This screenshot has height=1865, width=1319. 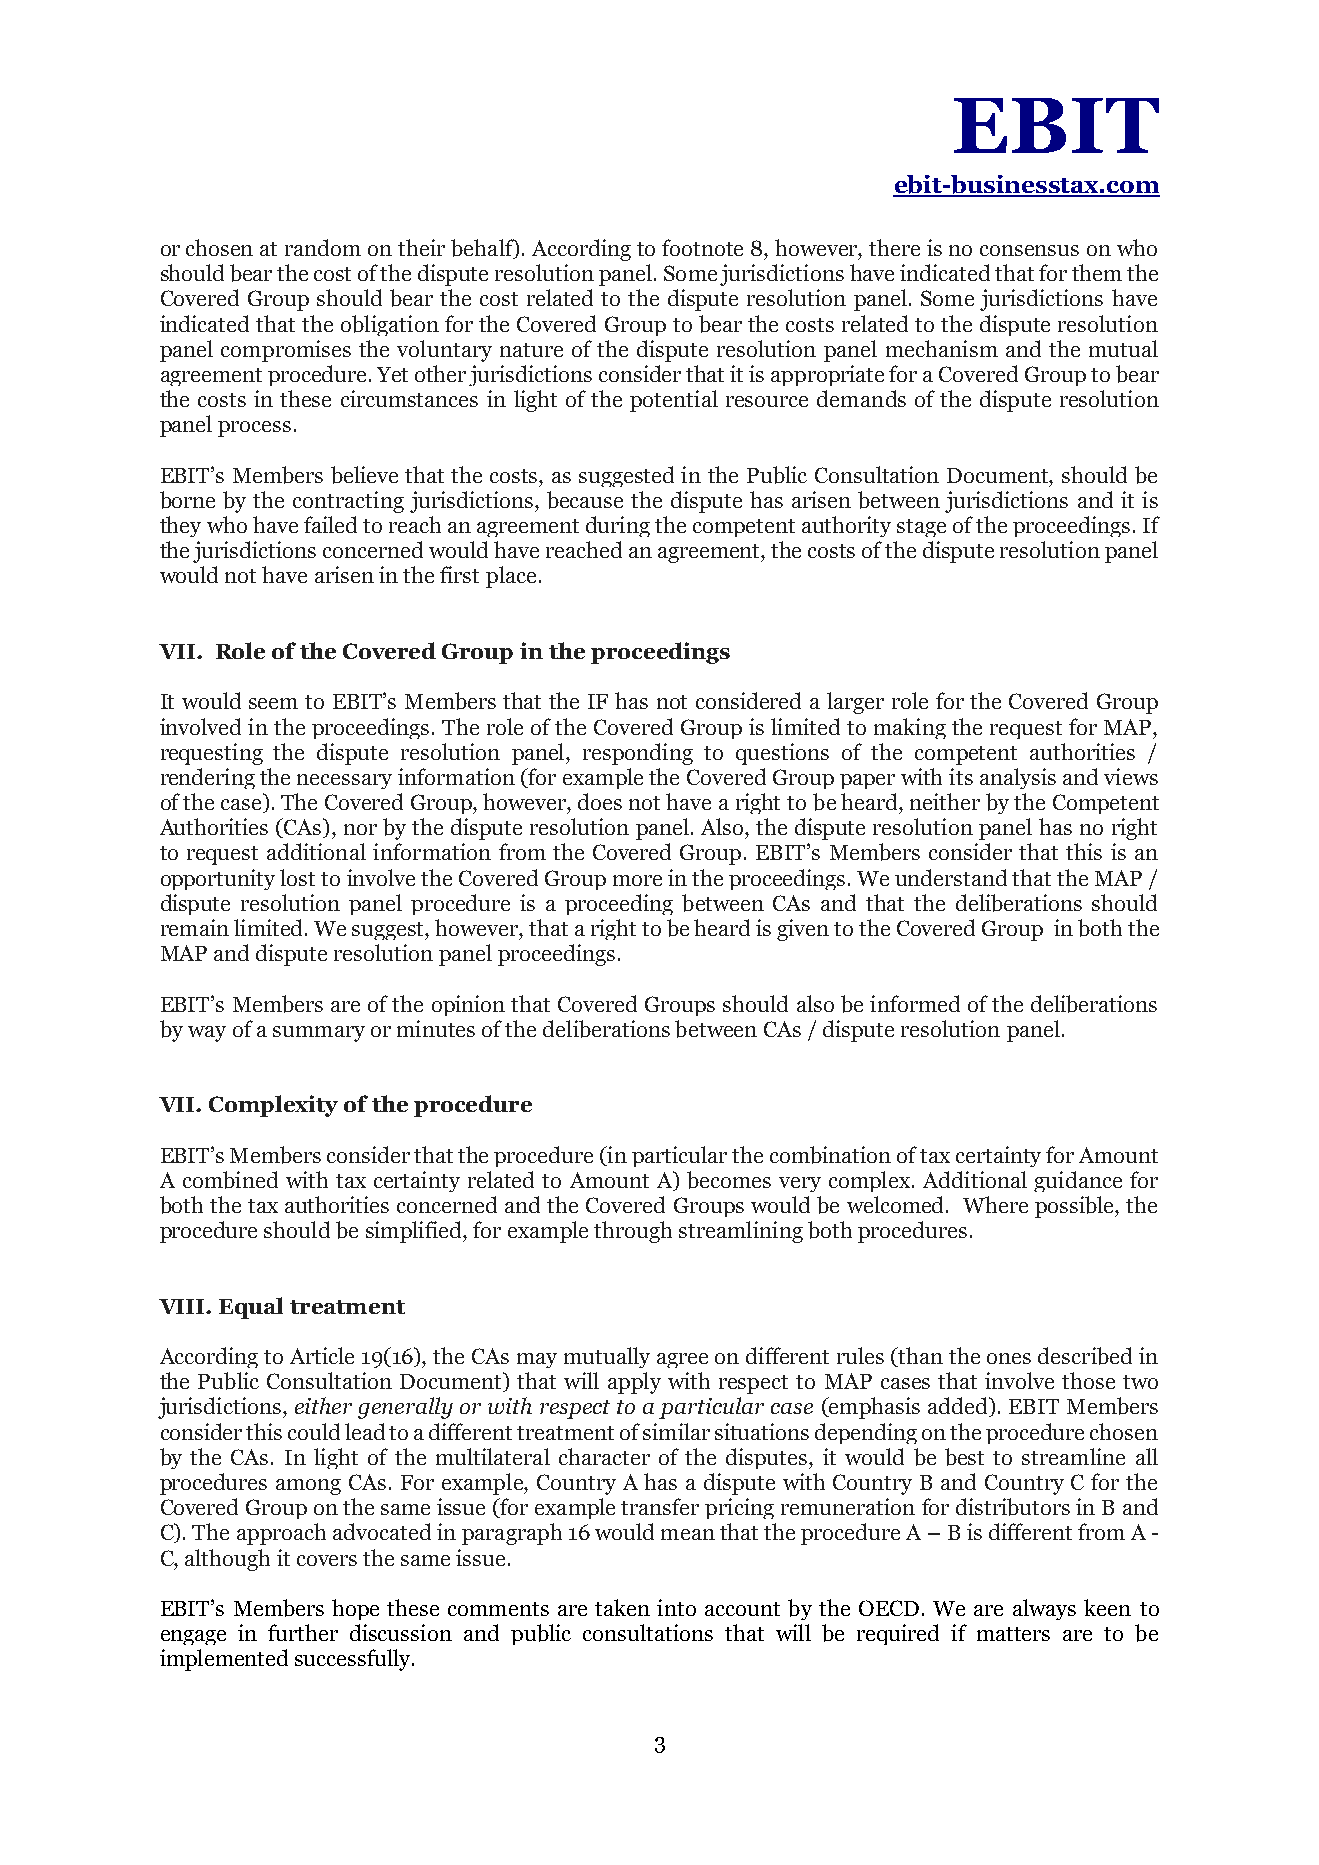 What do you see at coordinates (637, 880) in the screenshot?
I see `more` at bounding box center [637, 880].
